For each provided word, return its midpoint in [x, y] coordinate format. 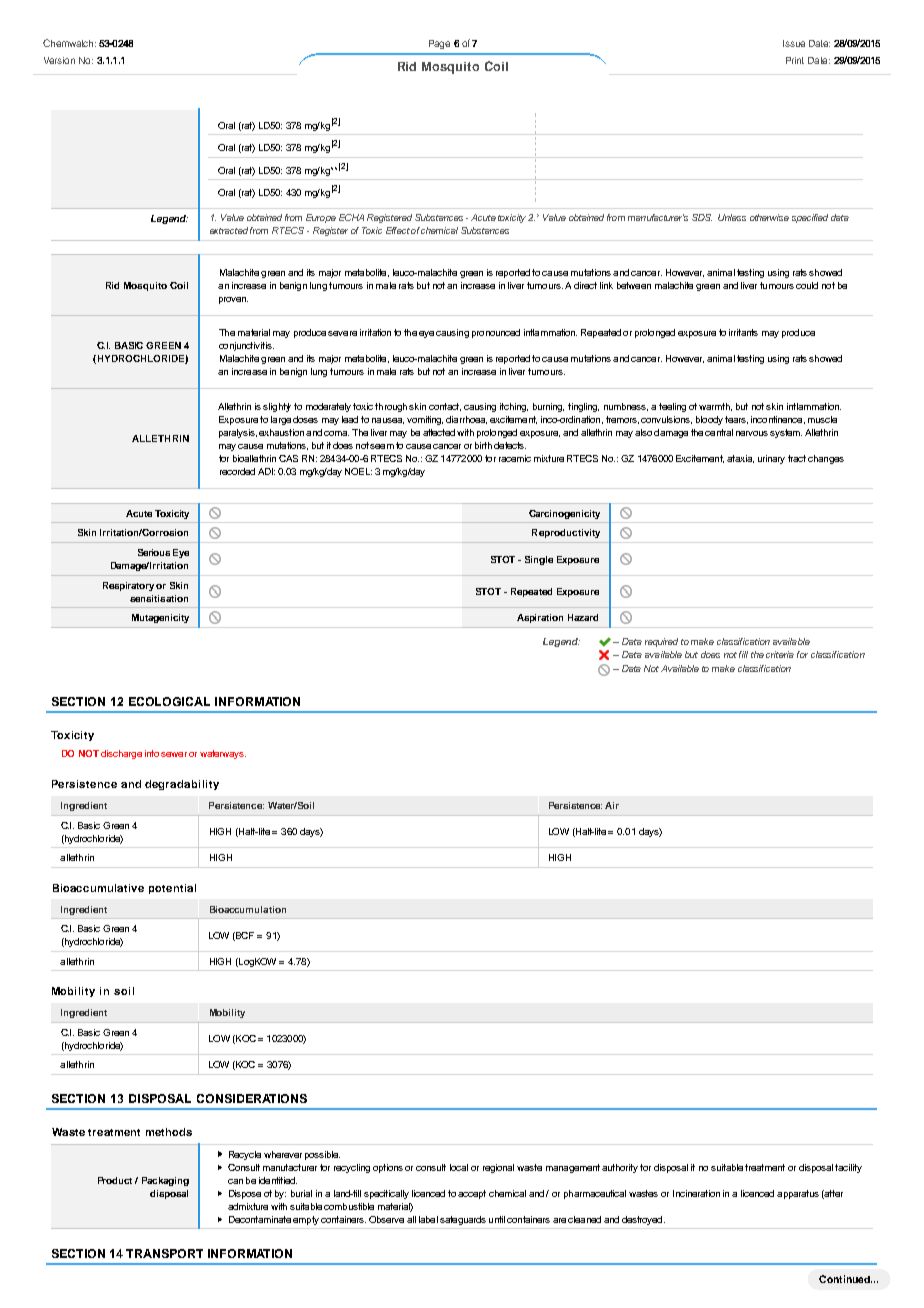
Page [439, 44]
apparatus [798, 1194]
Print [795, 60]
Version [59, 60]
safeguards [463, 1220]
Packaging [165, 1181]
